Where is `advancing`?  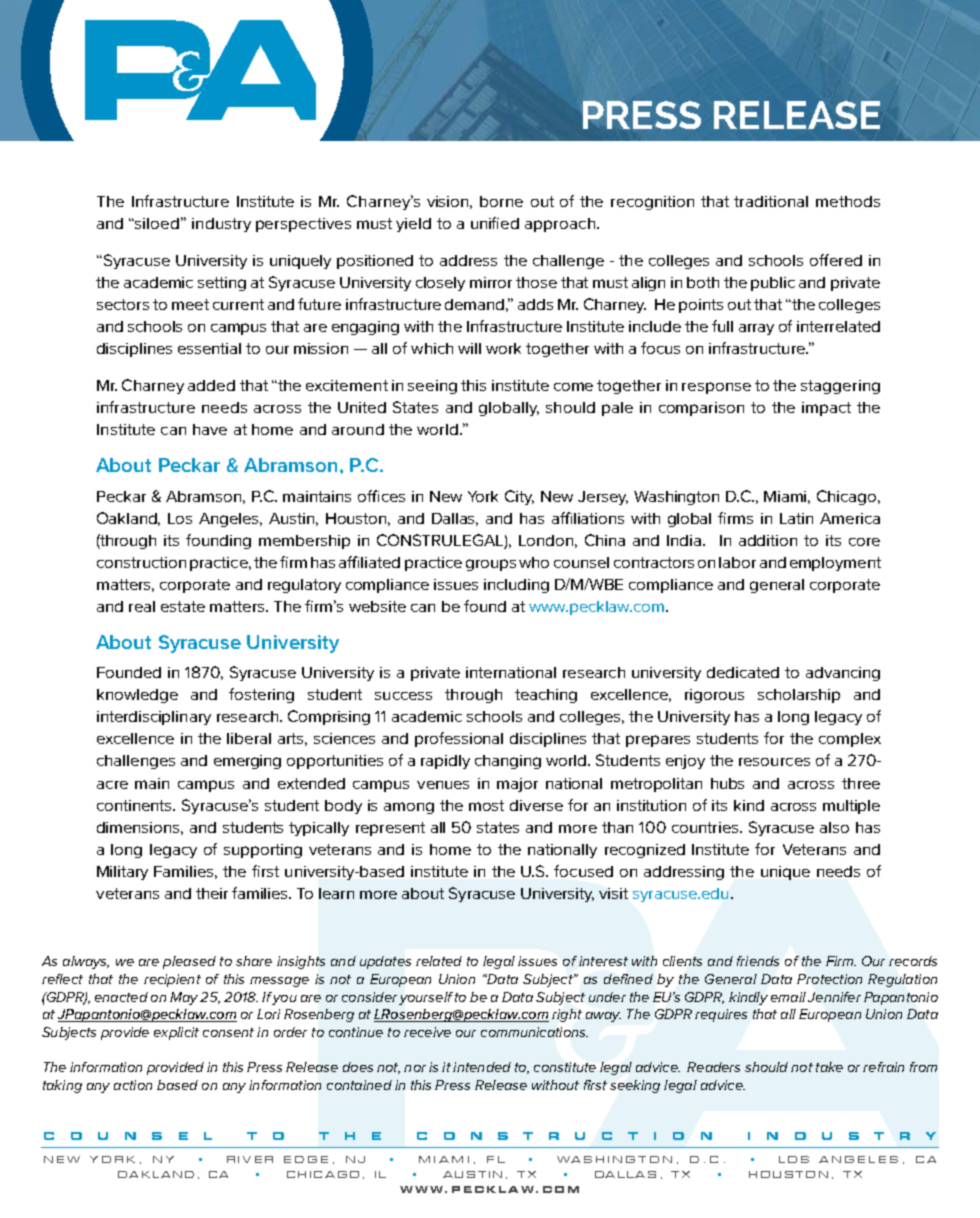
advancing is located at coordinates (843, 674).
